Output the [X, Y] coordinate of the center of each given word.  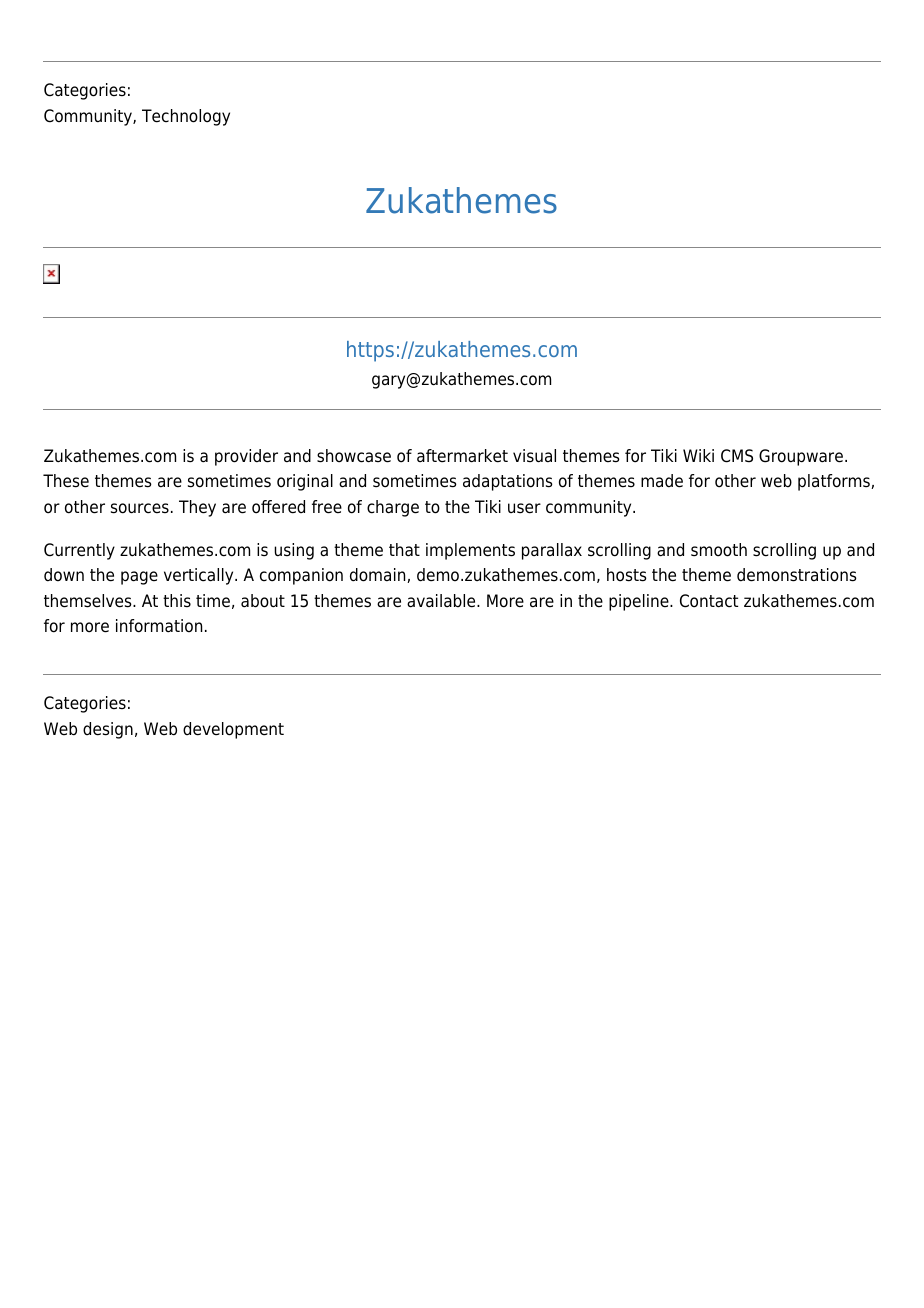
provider [246, 457]
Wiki [698, 455]
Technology [186, 117]
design [108, 730]
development [233, 730]
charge [393, 508]
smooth [719, 550]
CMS [737, 456]
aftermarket [462, 456]
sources [140, 508]
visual [534, 456]
